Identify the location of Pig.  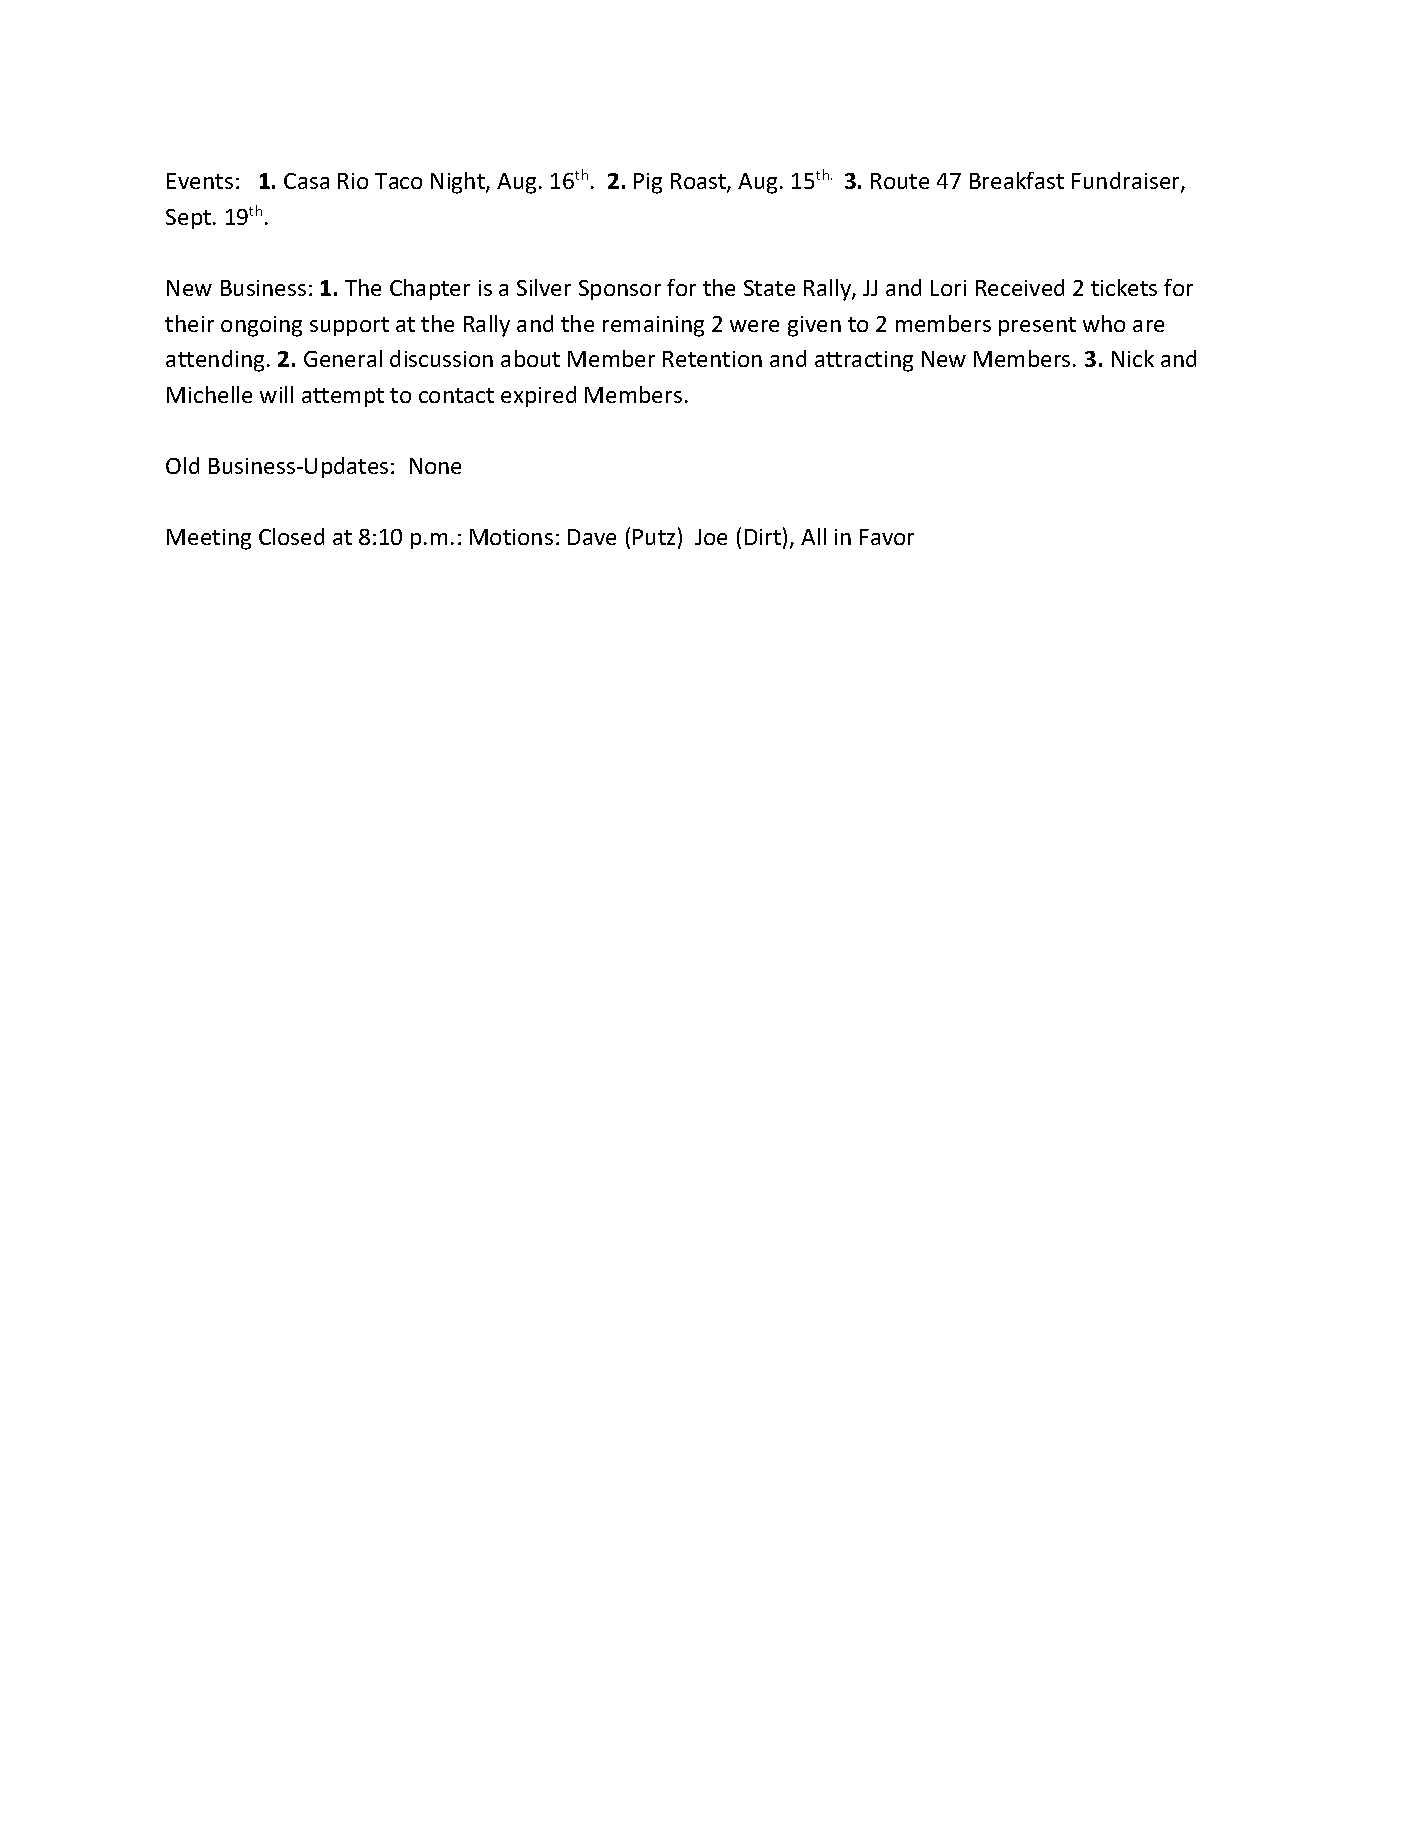
(648, 183).
